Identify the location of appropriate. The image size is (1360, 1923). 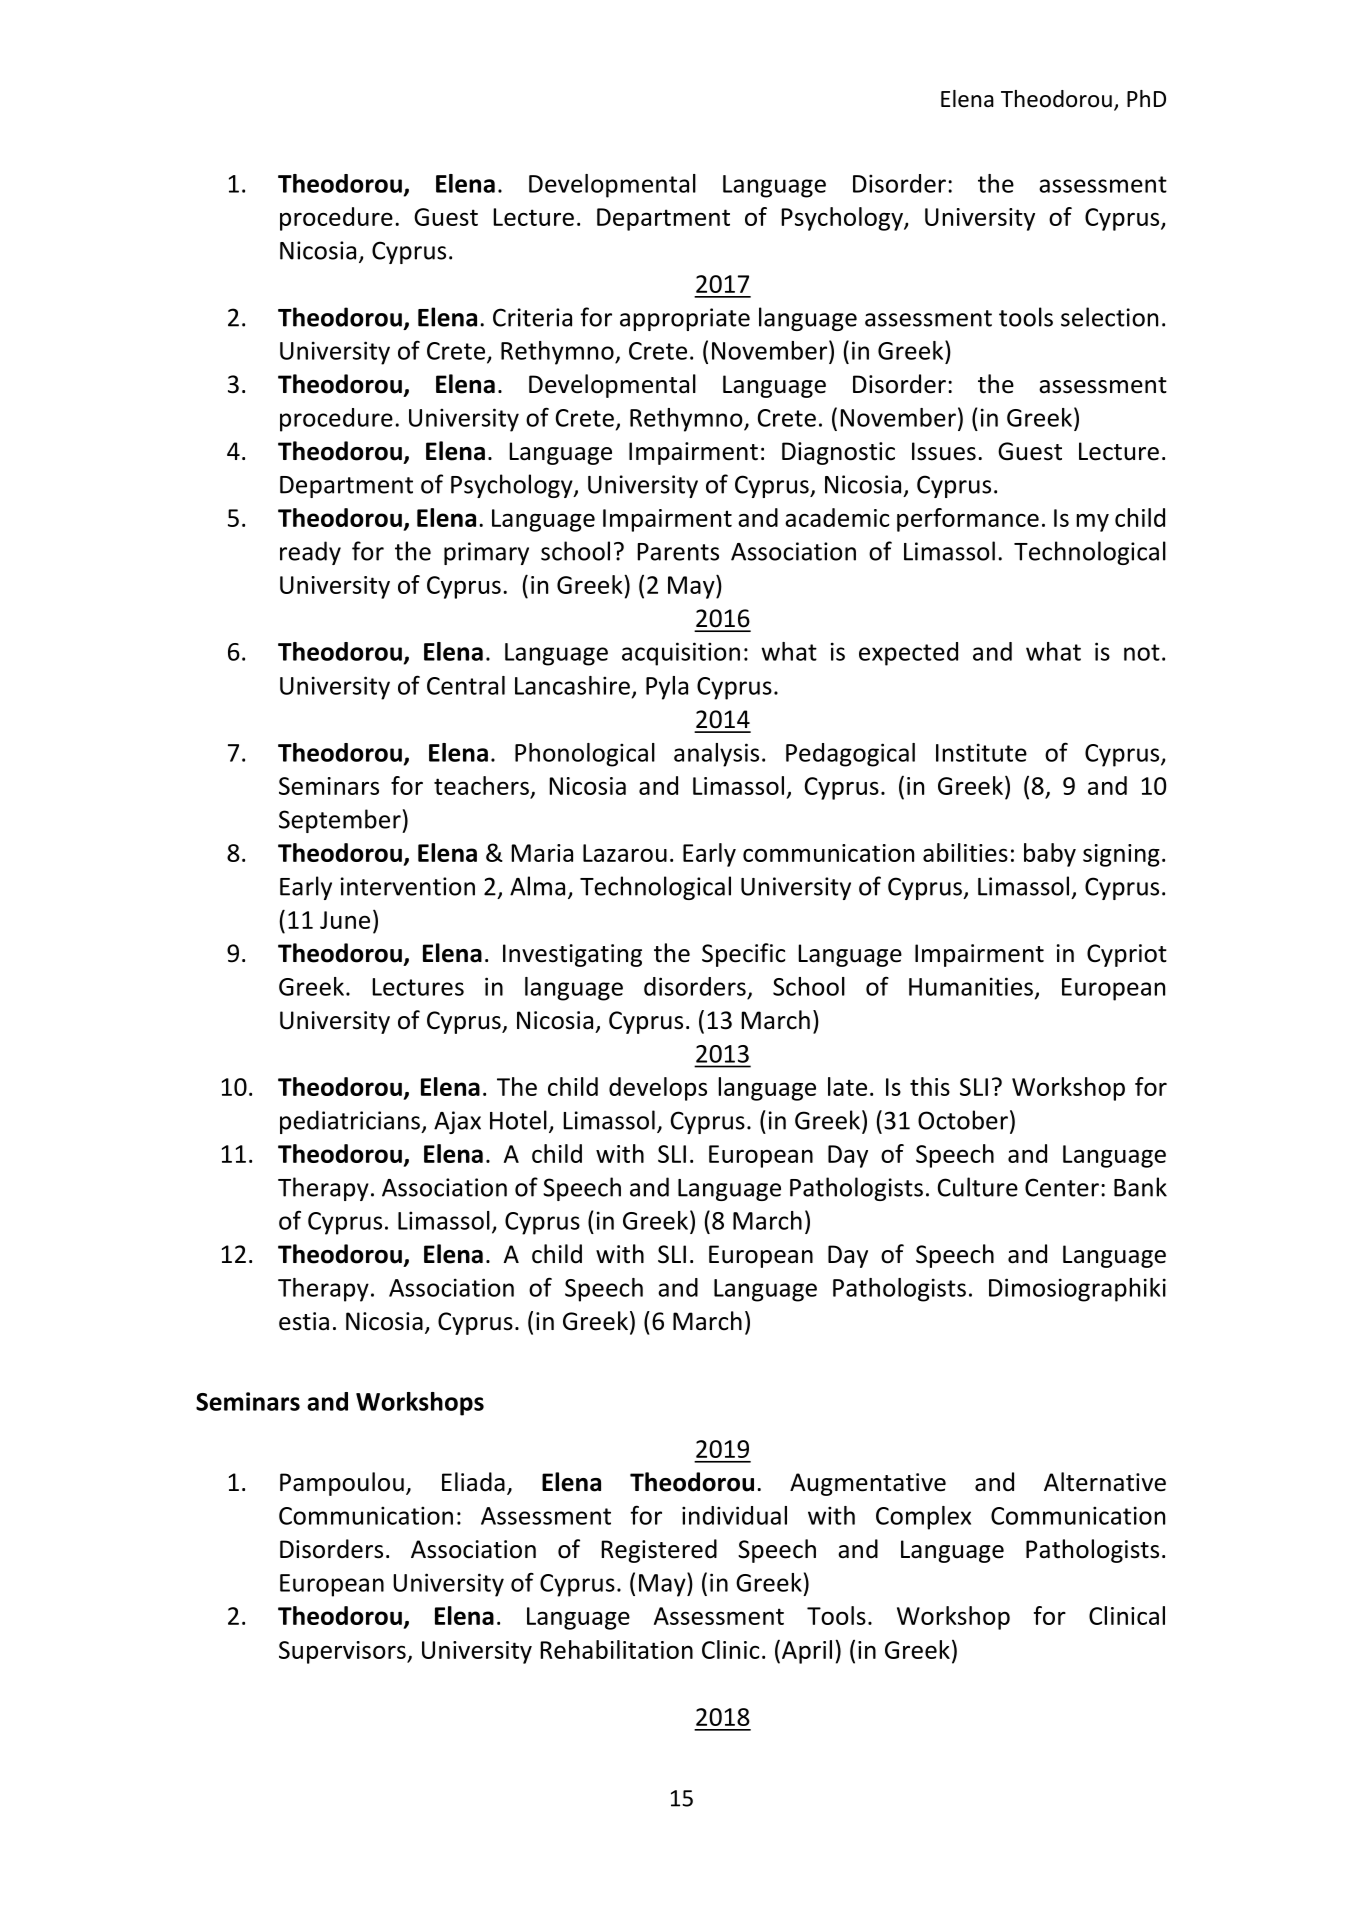
(685, 319).
